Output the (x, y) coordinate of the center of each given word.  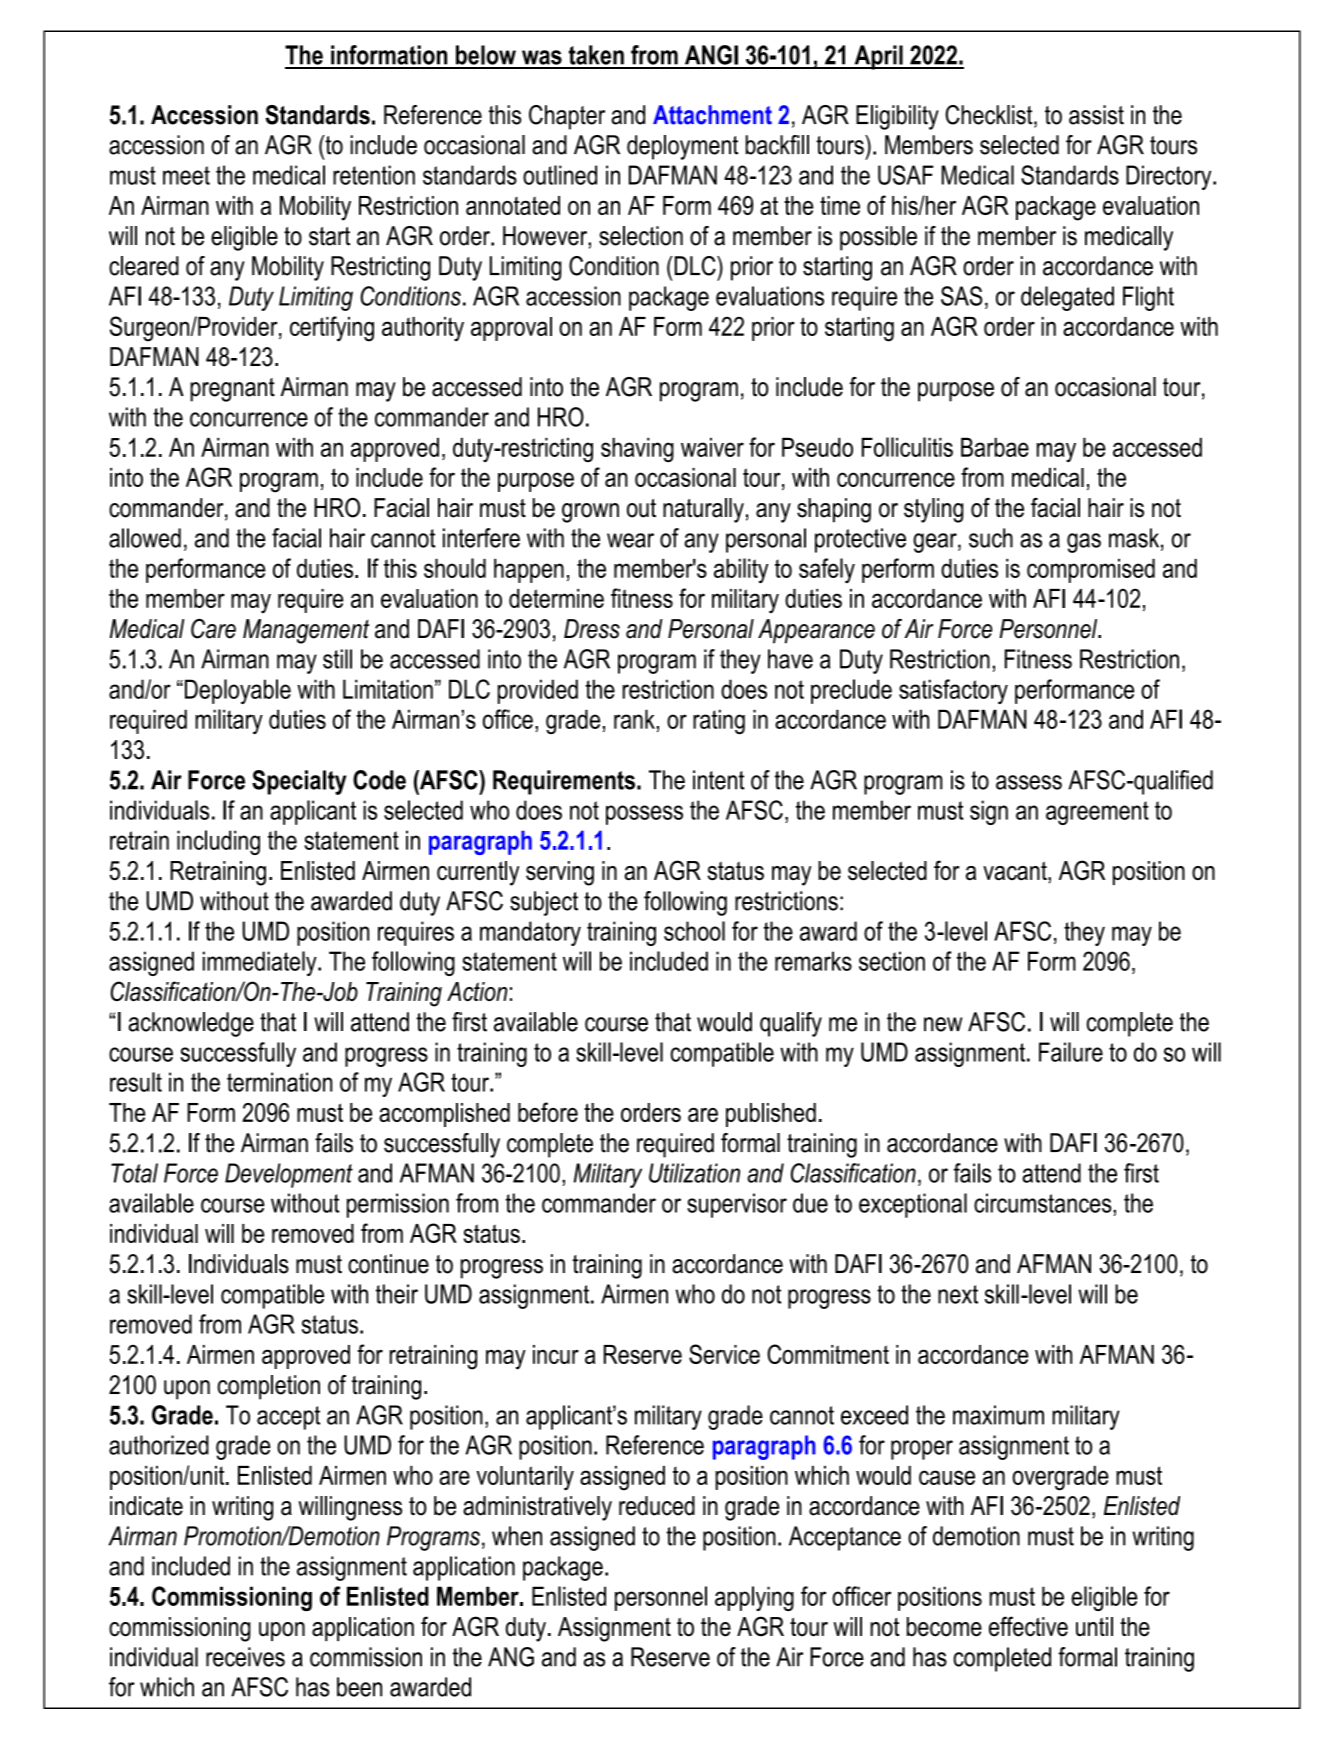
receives (245, 1657)
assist (1096, 115)
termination (279, 1082)
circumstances (1044, 1203)
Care (213, 629)
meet (186, 175)
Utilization (694, 1173)
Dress (592, 629)
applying (754, 1598)
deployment (682, 147)
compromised (1091, 570)
